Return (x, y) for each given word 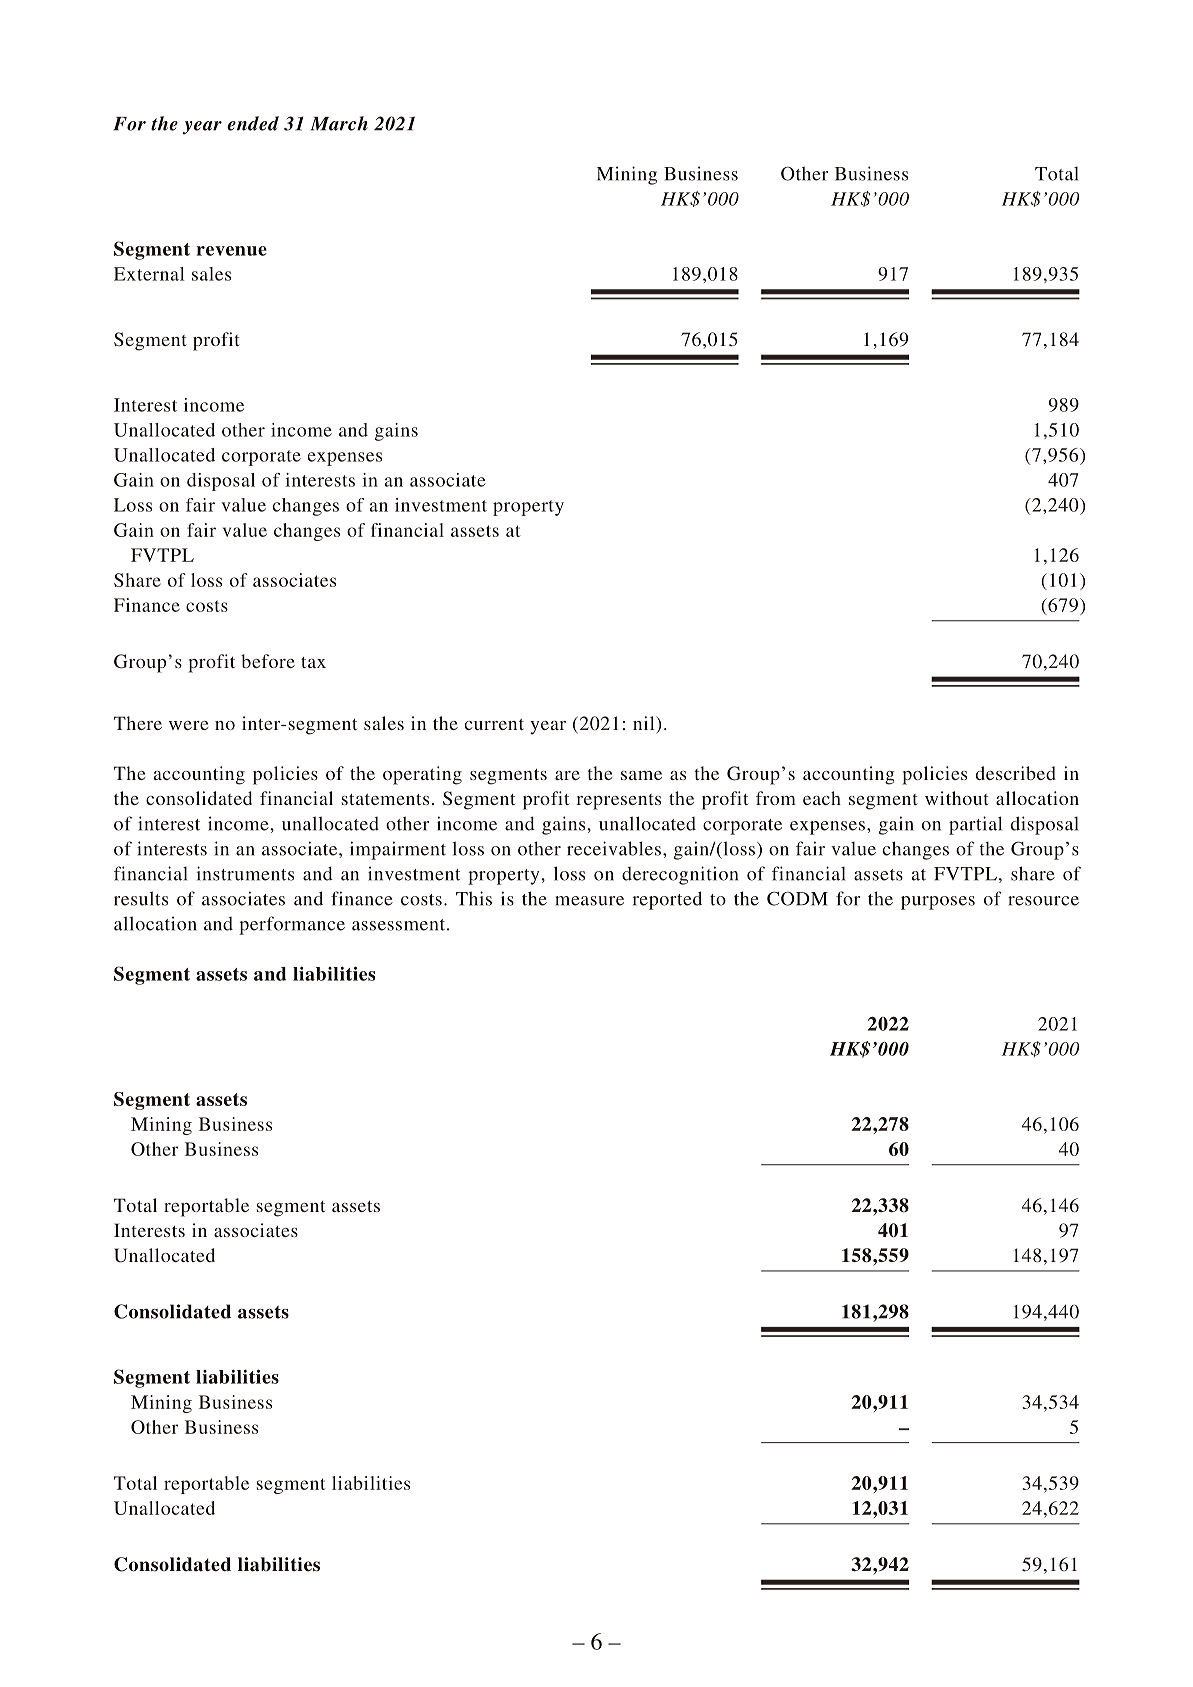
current (494, 724)
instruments (245, 873)
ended (253, 123)
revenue (231, 251)
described (1016, 773)
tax (313, 662)
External (149, 274)
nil (645, 723)
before (268, 661)
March (339, 123)
